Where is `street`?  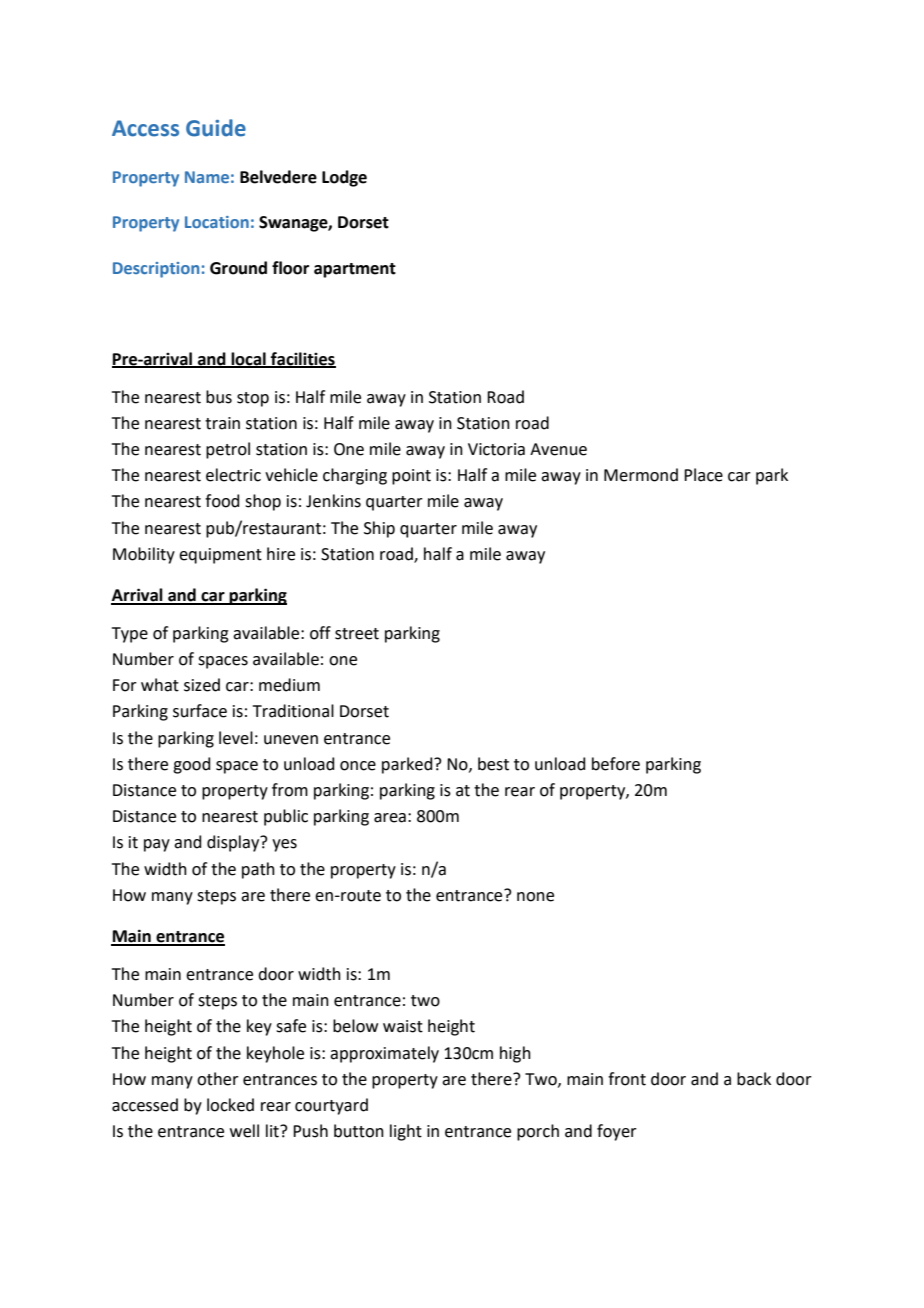
street is located at coordinates (357, 634).
